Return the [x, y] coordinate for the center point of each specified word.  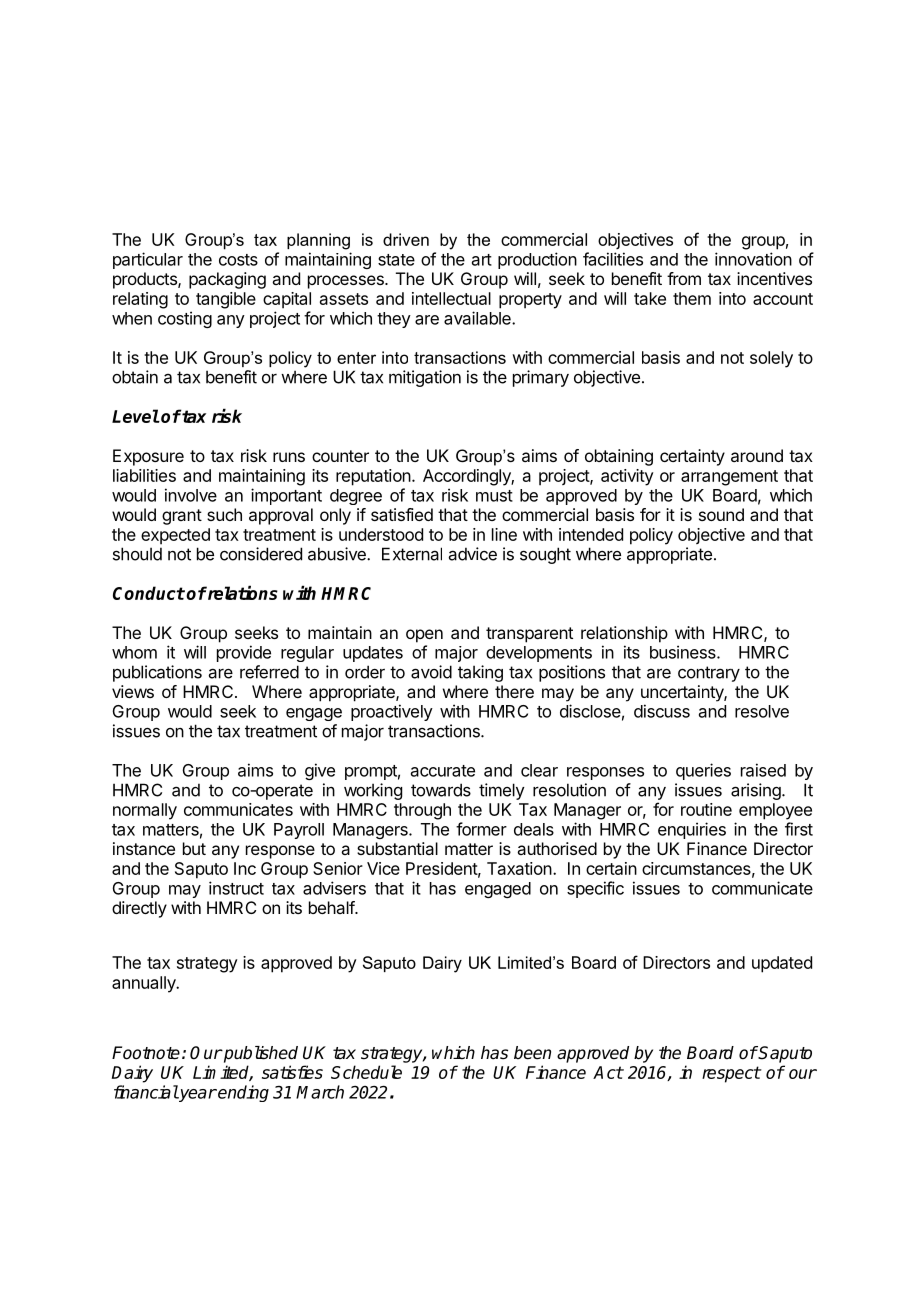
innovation [753, 259]
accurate [443, 771]
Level [135, 416]
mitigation [425, 378]
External [412, 554]
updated [782, 964]
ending [242, 1093]
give [320, 771]
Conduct [149, 593]
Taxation [519, 868]
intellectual [451, 298]
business [684, 652]
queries [703, 771]
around [757, 455]
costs [238, 260]
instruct [236, 888]
